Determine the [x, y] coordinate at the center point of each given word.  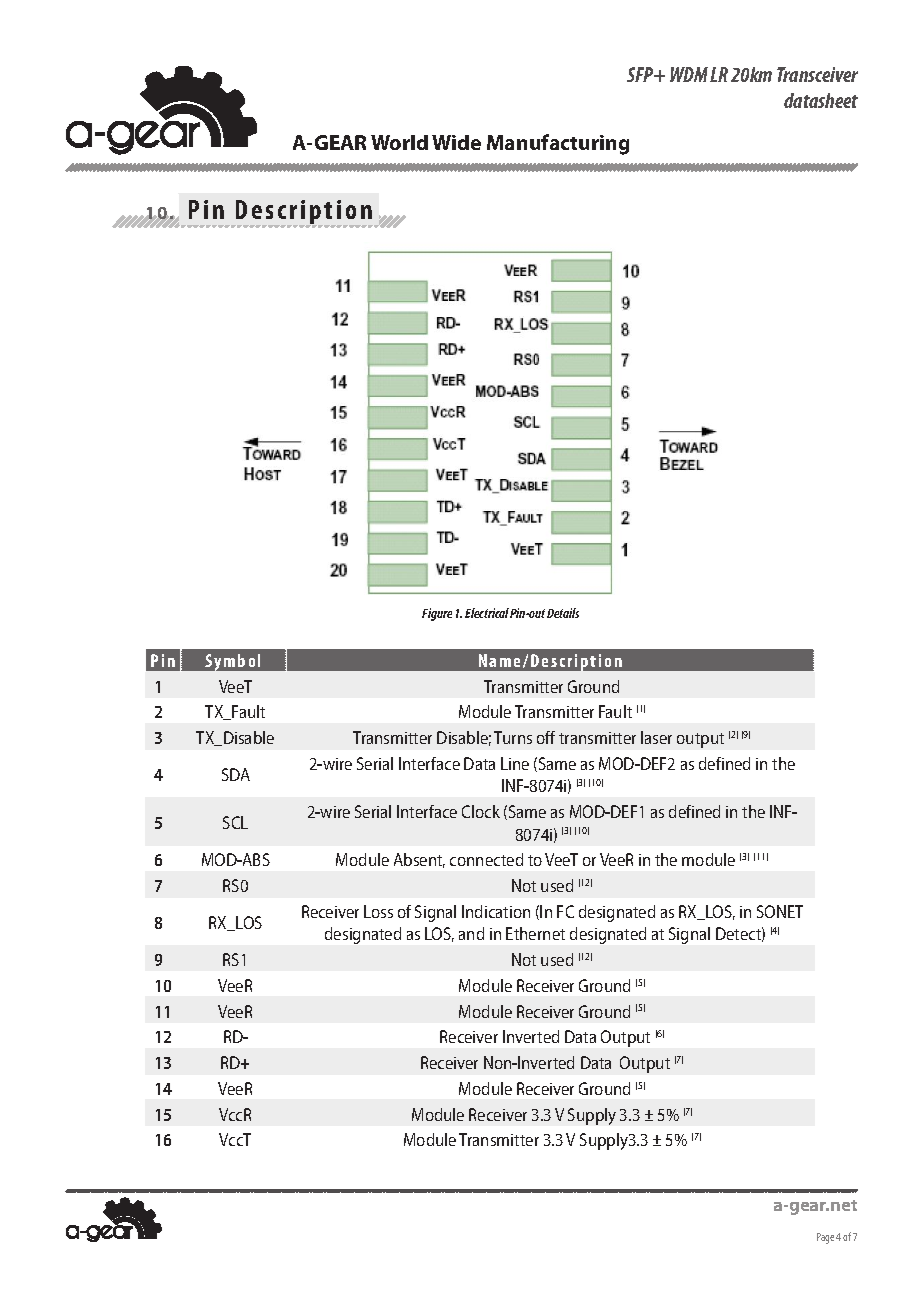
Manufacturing [558, 144]
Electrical [487, 613]
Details [563, 613]
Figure [437, 614]
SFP [642, 74]
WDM [689, 74]
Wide [456, 142]
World [399, 142]
